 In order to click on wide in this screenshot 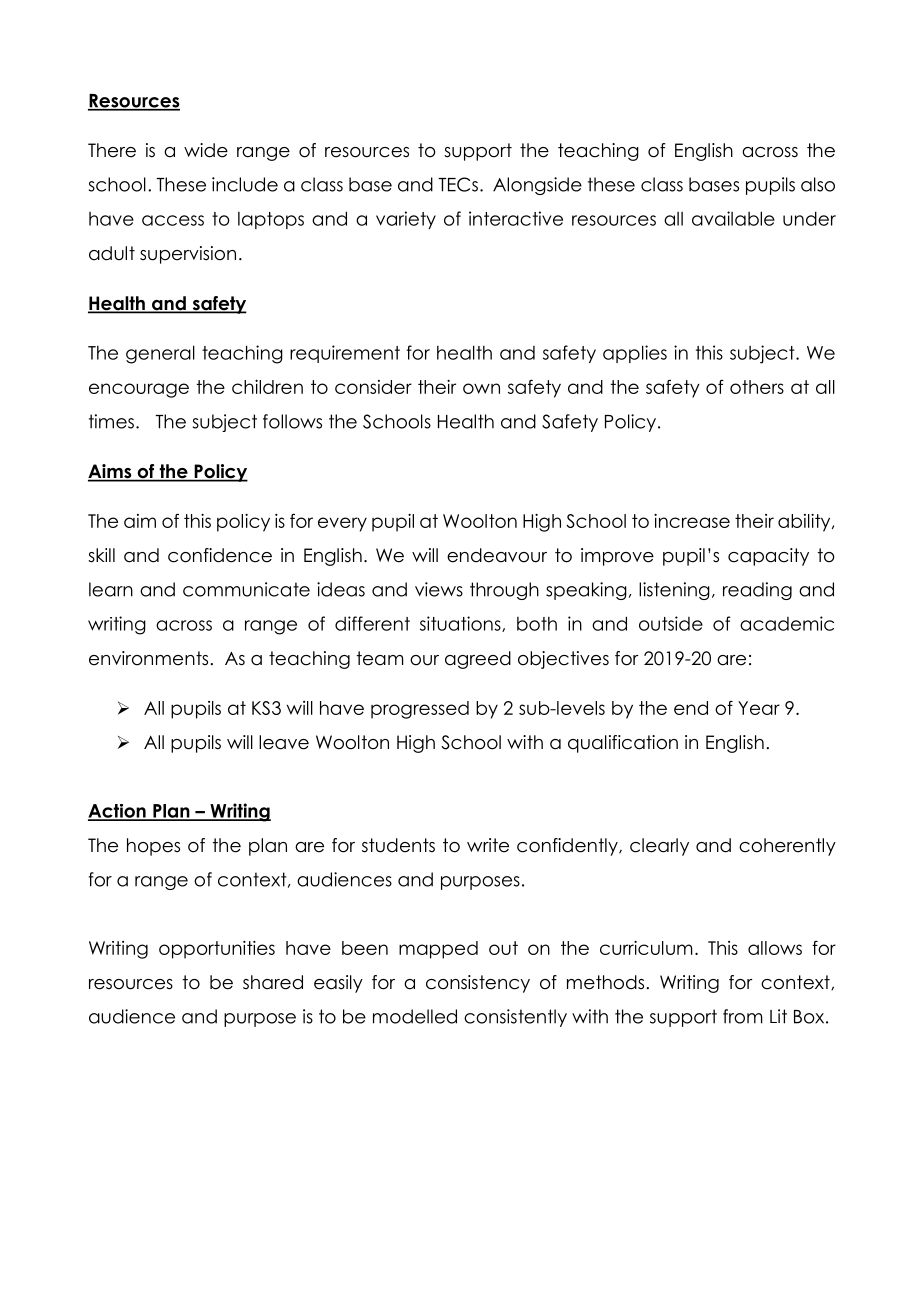, I will do `click(206, 150)`.
